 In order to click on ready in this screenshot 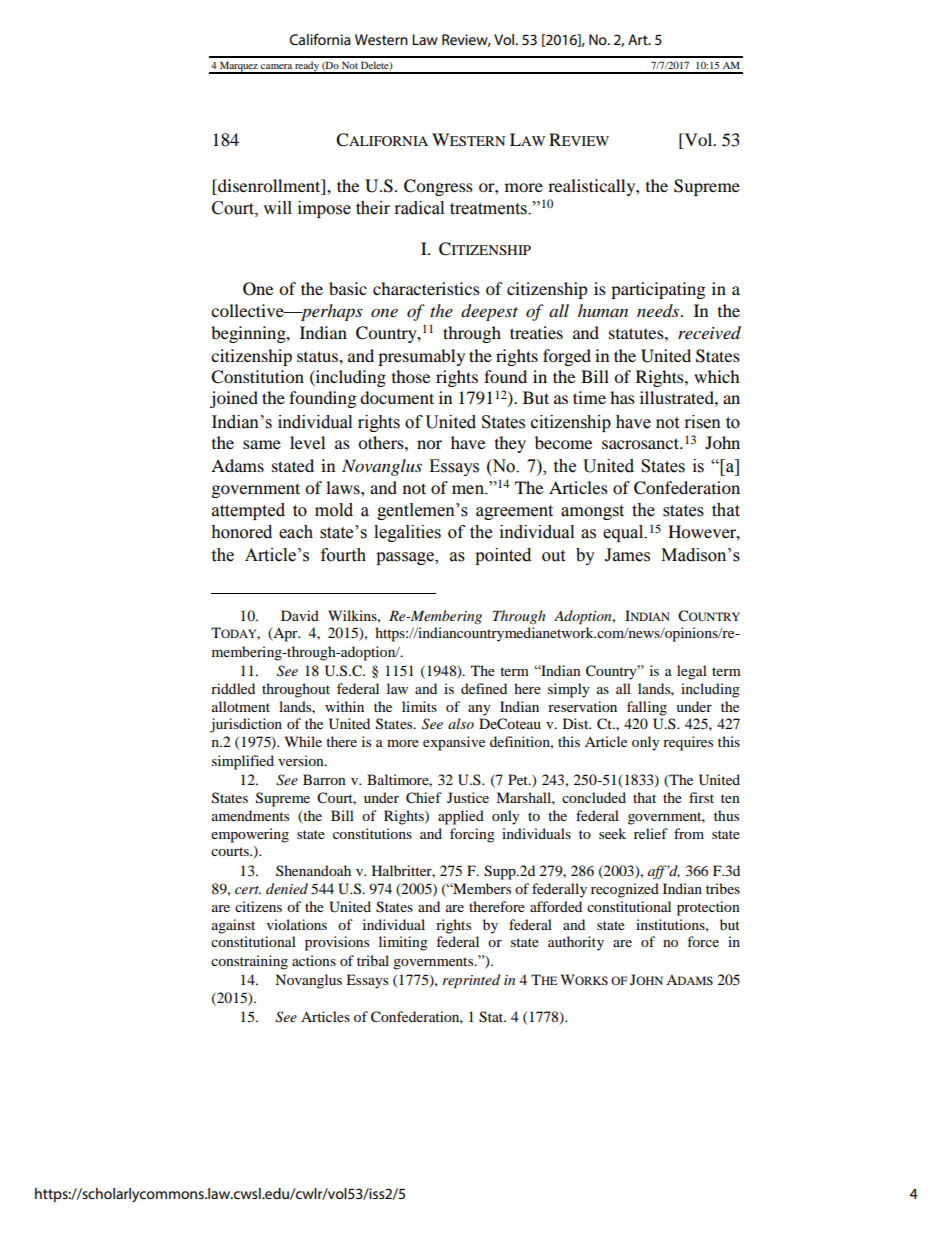, I will do `click(307, 67)`.
